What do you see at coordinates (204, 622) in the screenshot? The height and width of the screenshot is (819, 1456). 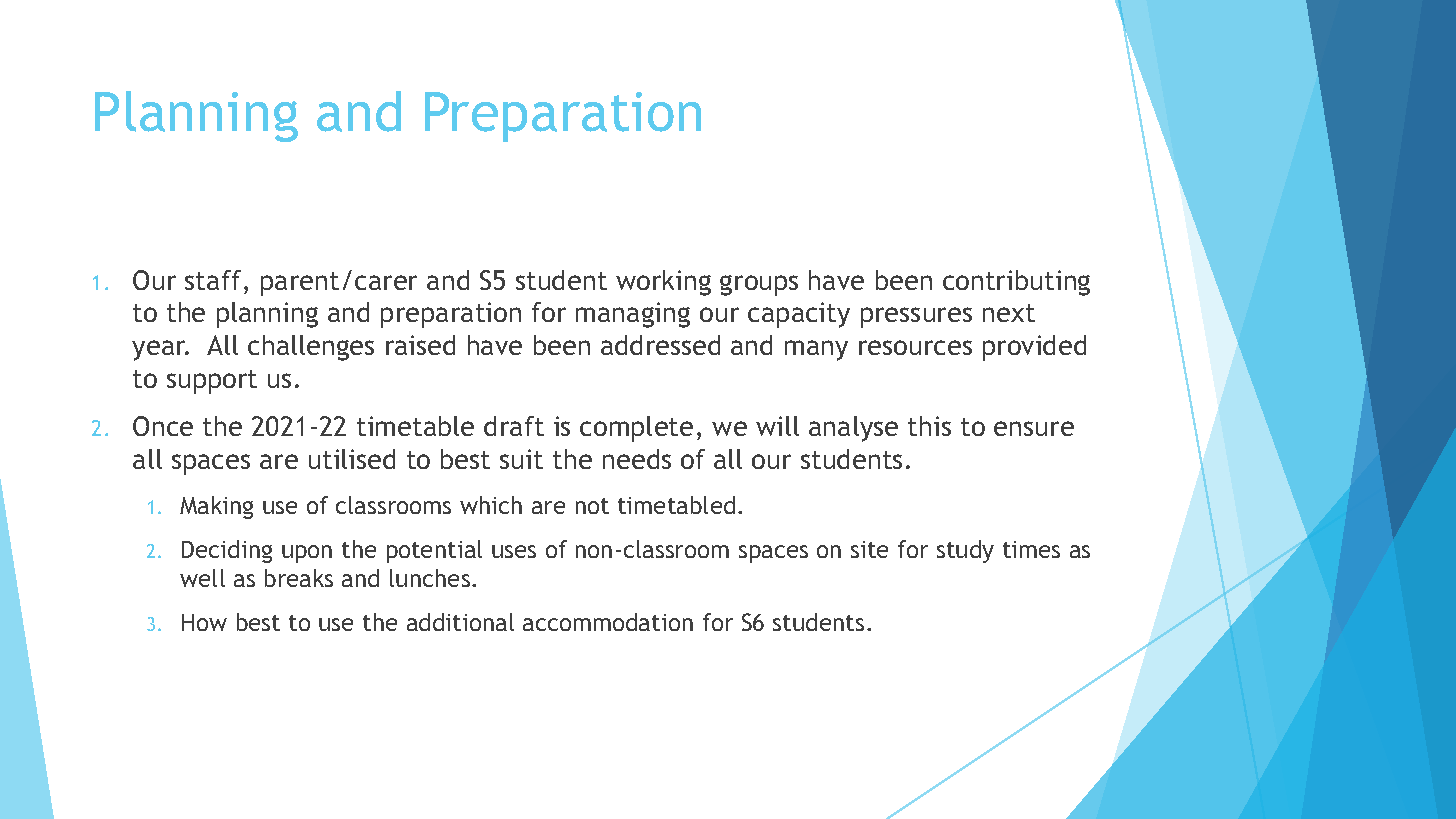 I see `How` at bounding box center [204, 622].
